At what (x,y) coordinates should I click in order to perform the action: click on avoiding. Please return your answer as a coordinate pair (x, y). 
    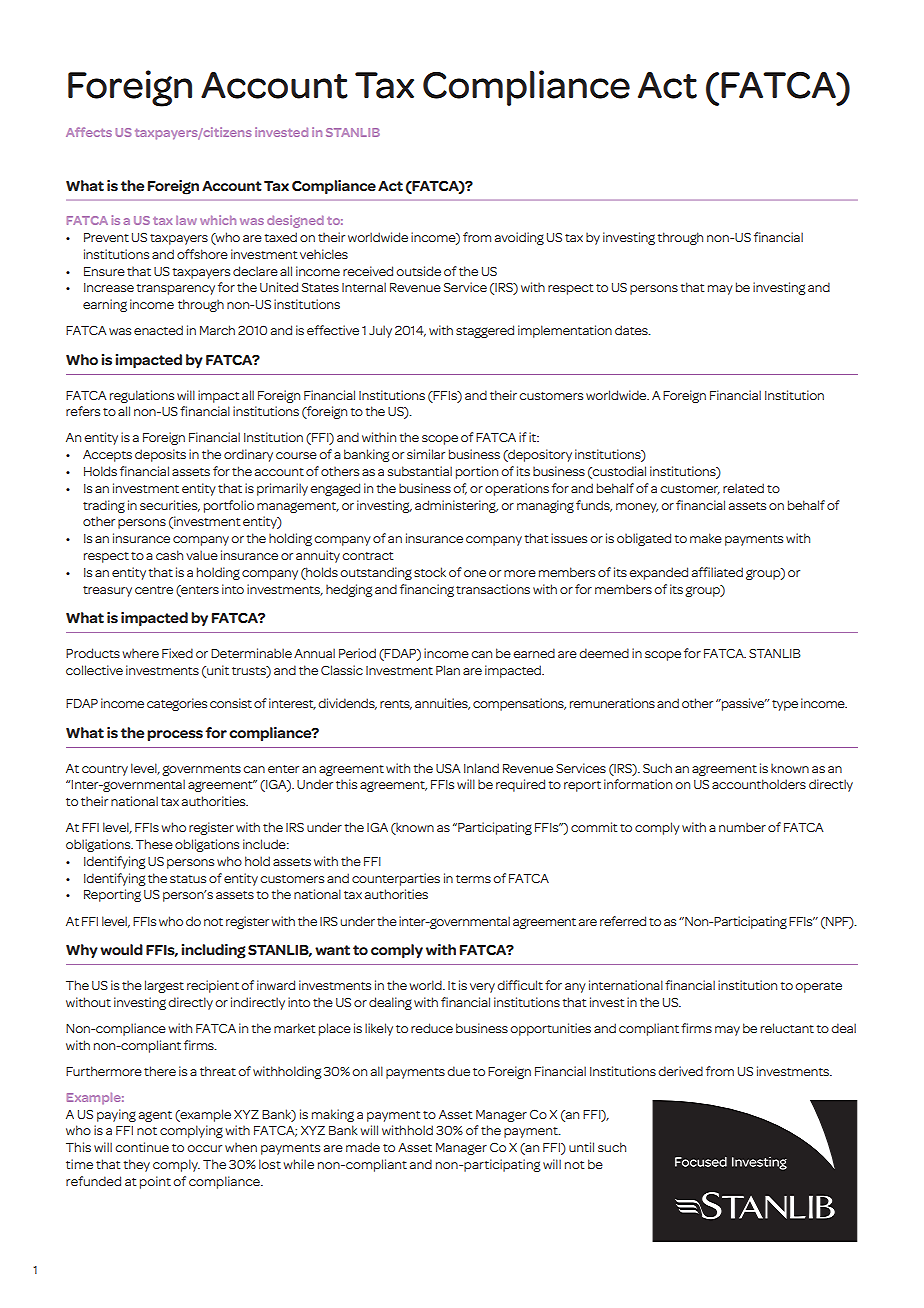
    Looking at the image, I should click on (519, 238).
